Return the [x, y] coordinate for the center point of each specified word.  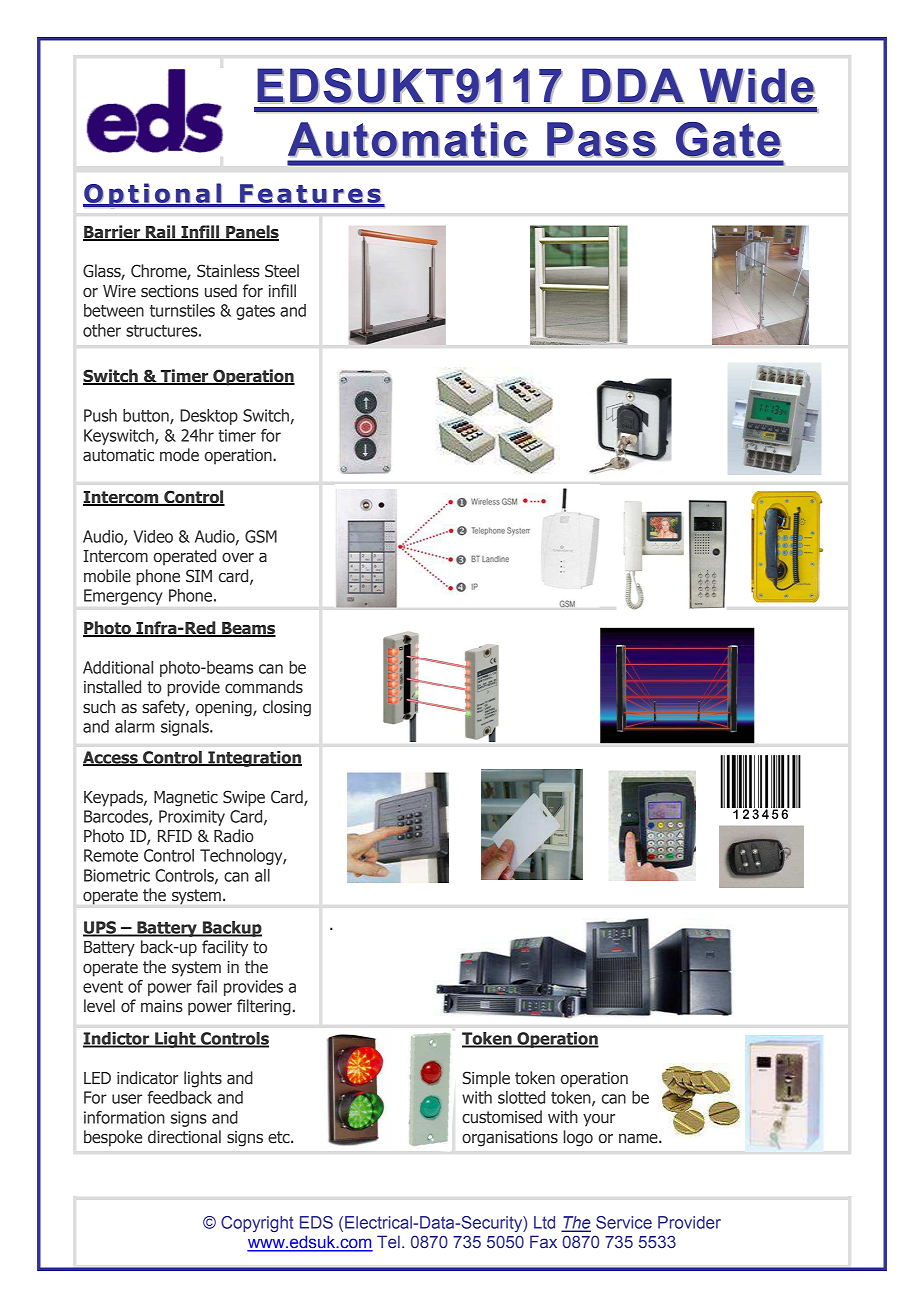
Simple [486, 1079]
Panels [251, 233]
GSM [261, 536]
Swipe [244, 798]
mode [179, 455]
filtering [264, 1007]
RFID [175, 836]
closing [287, 708]
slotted [521, 1097]
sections [170, 291]
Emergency [123, 597]
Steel [282, 271]
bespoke [113, 1138]
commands [264, 687]
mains [162, 1006]
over [238, 558]
